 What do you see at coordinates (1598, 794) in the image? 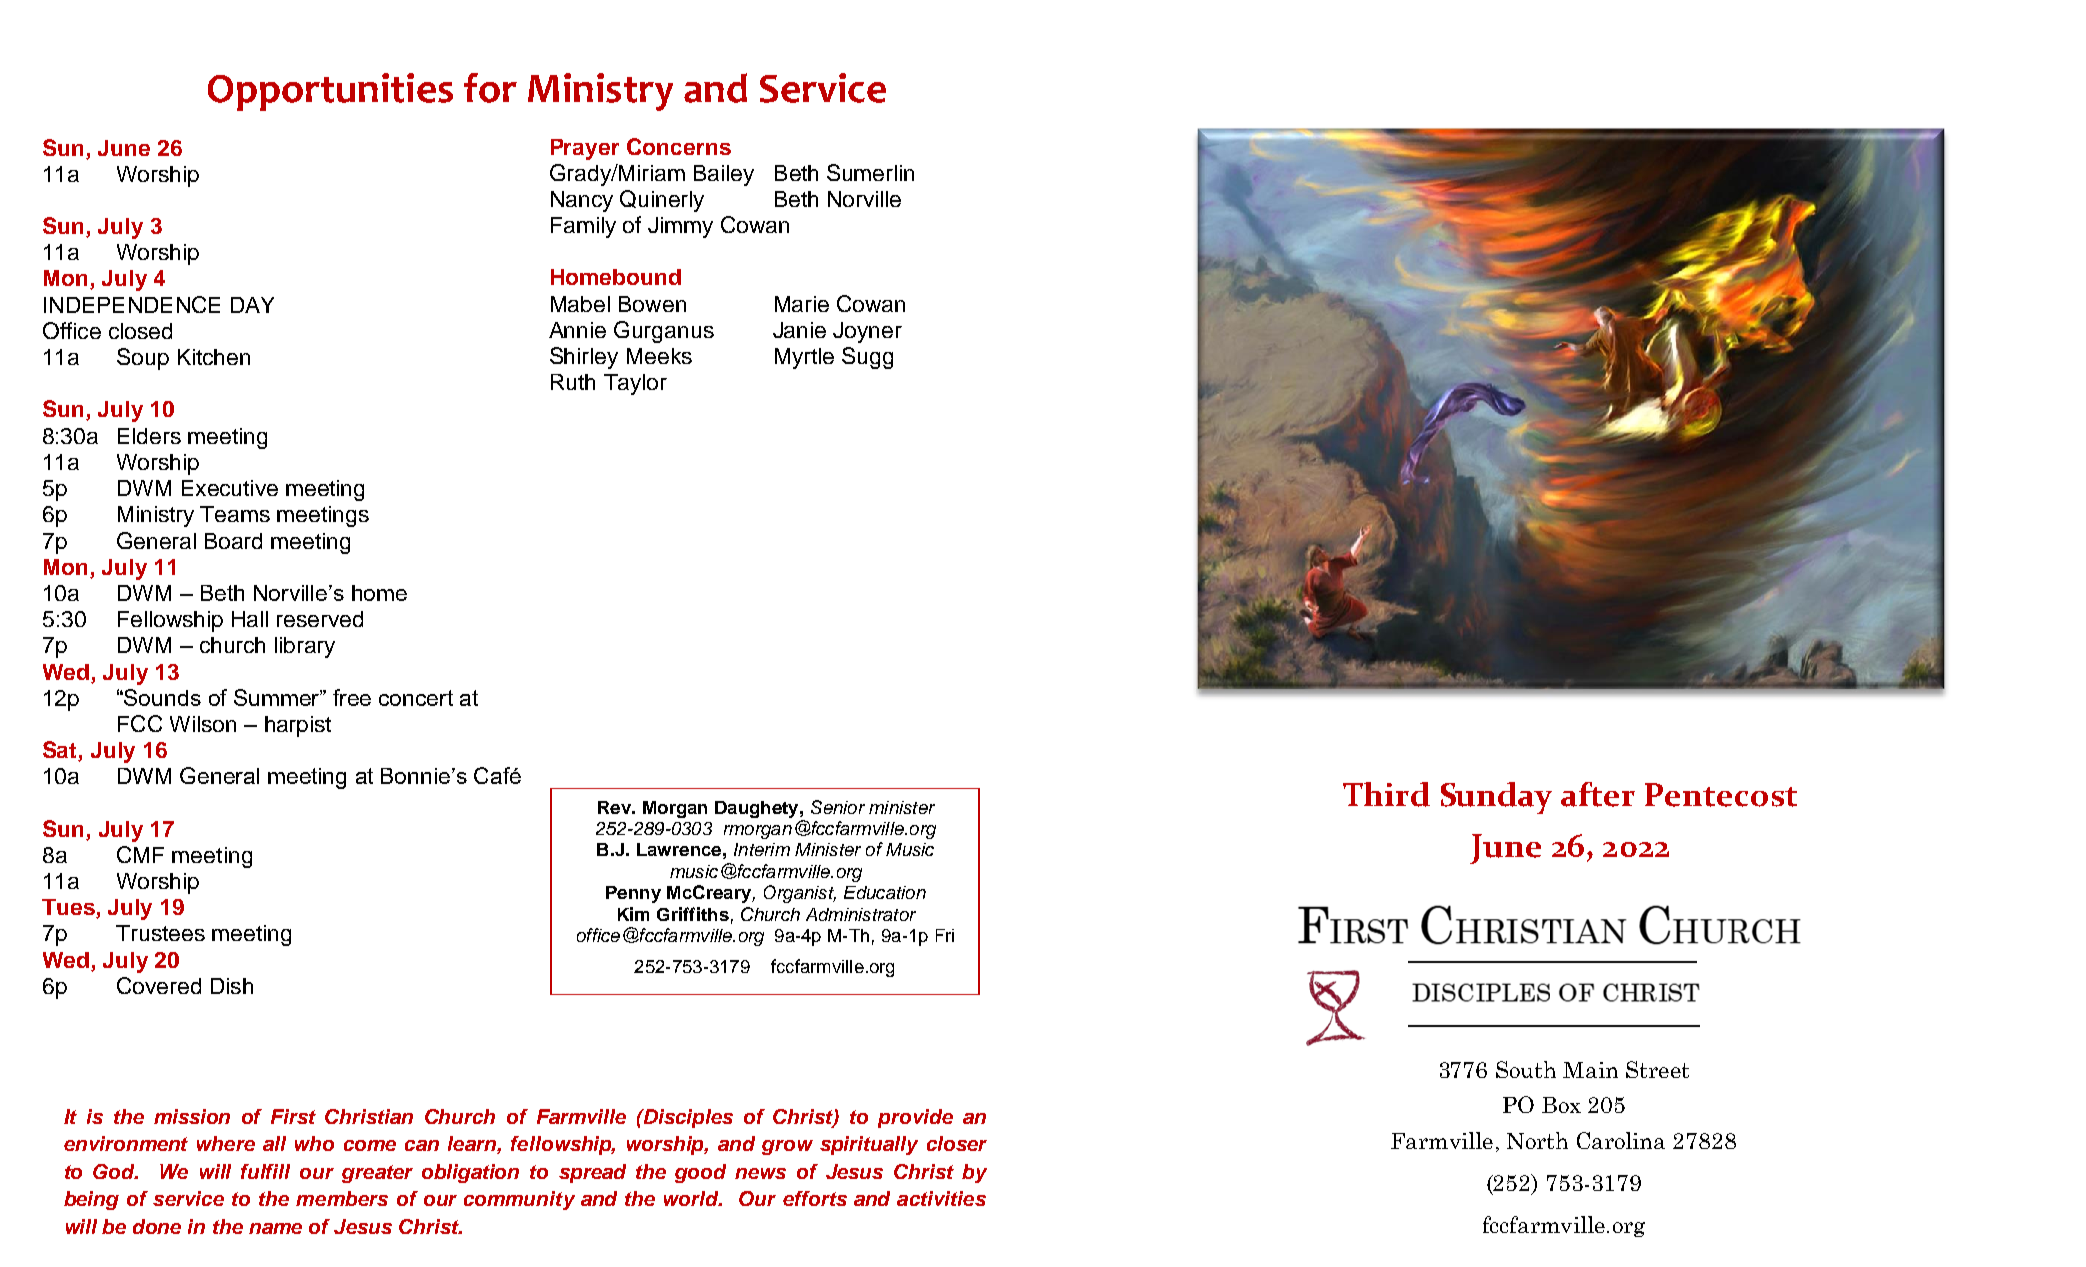
I see `after` at bounding box center [1598, 794].
